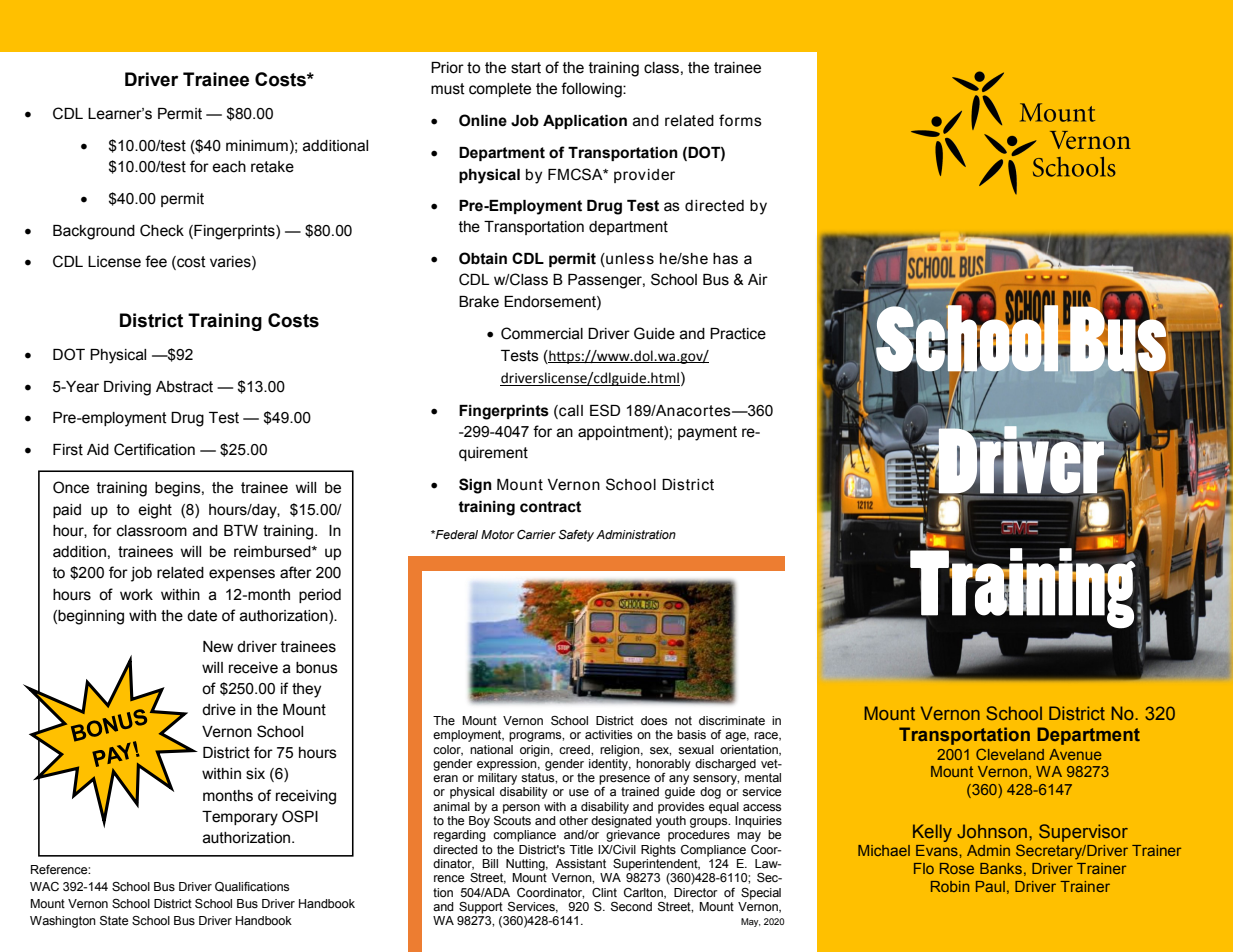  What do you see at coordinates (550, 507) in the page?
I see `contract` at bounding box center [550, 507].
